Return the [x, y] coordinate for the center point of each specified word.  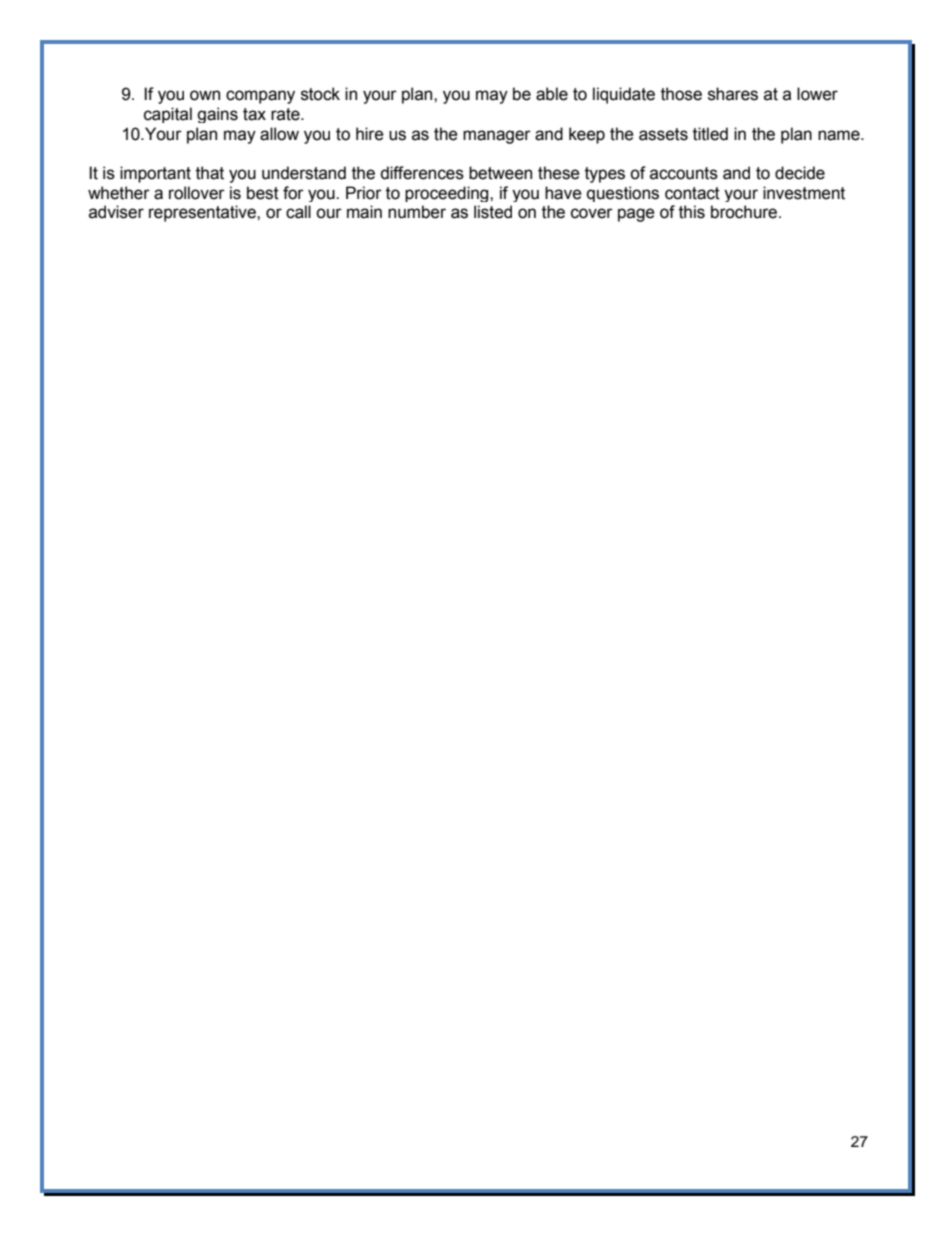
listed [493, 212]
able [552, 94]
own [205, 95]
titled [710, 134]
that [210, 173]
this [692, 212]
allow [279, 134]
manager [497, 137]
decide [800, 173]
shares [733, 94]
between [500, 173]
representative [203, 213]
